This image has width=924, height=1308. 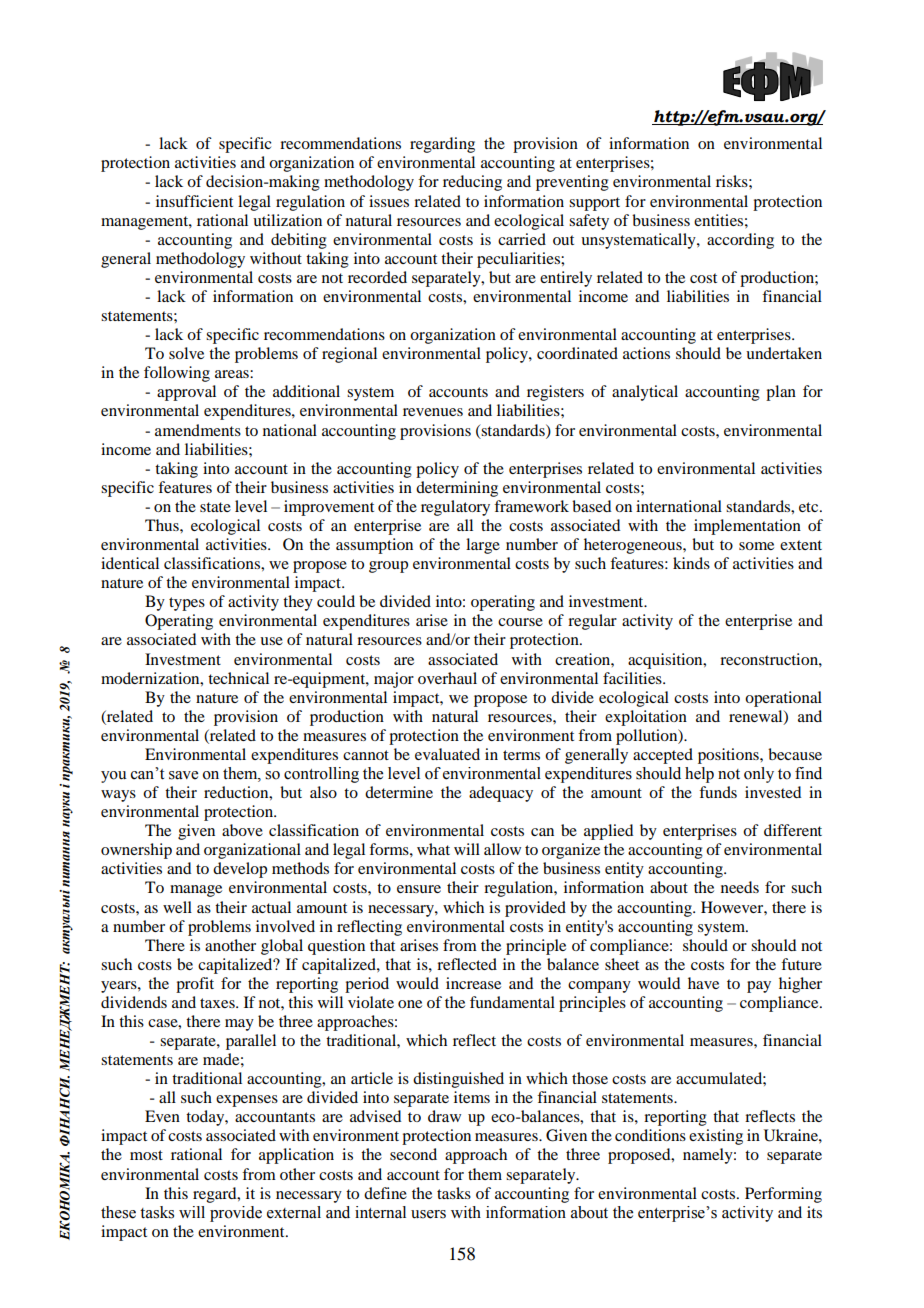 What do you see at coordinates (240, 870) in the image?
I see `develop` at bounding box center [240, 870].
